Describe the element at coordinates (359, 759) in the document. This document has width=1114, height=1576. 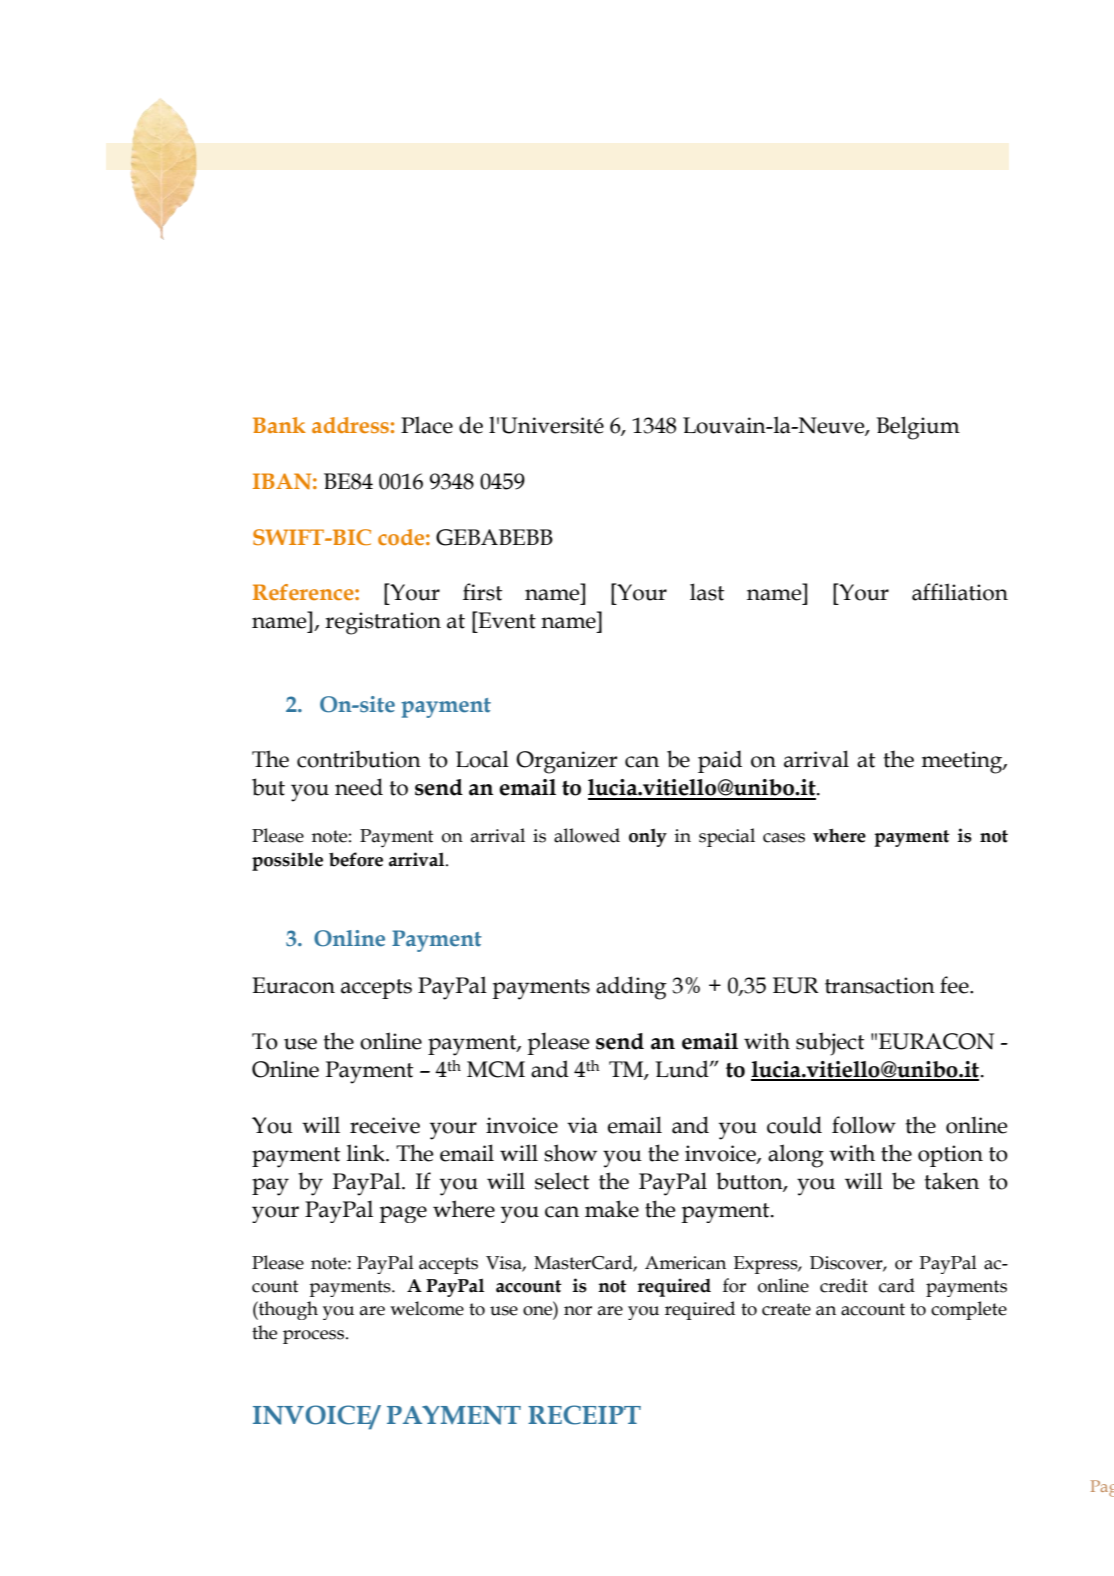
I see `contribution` at that location.
